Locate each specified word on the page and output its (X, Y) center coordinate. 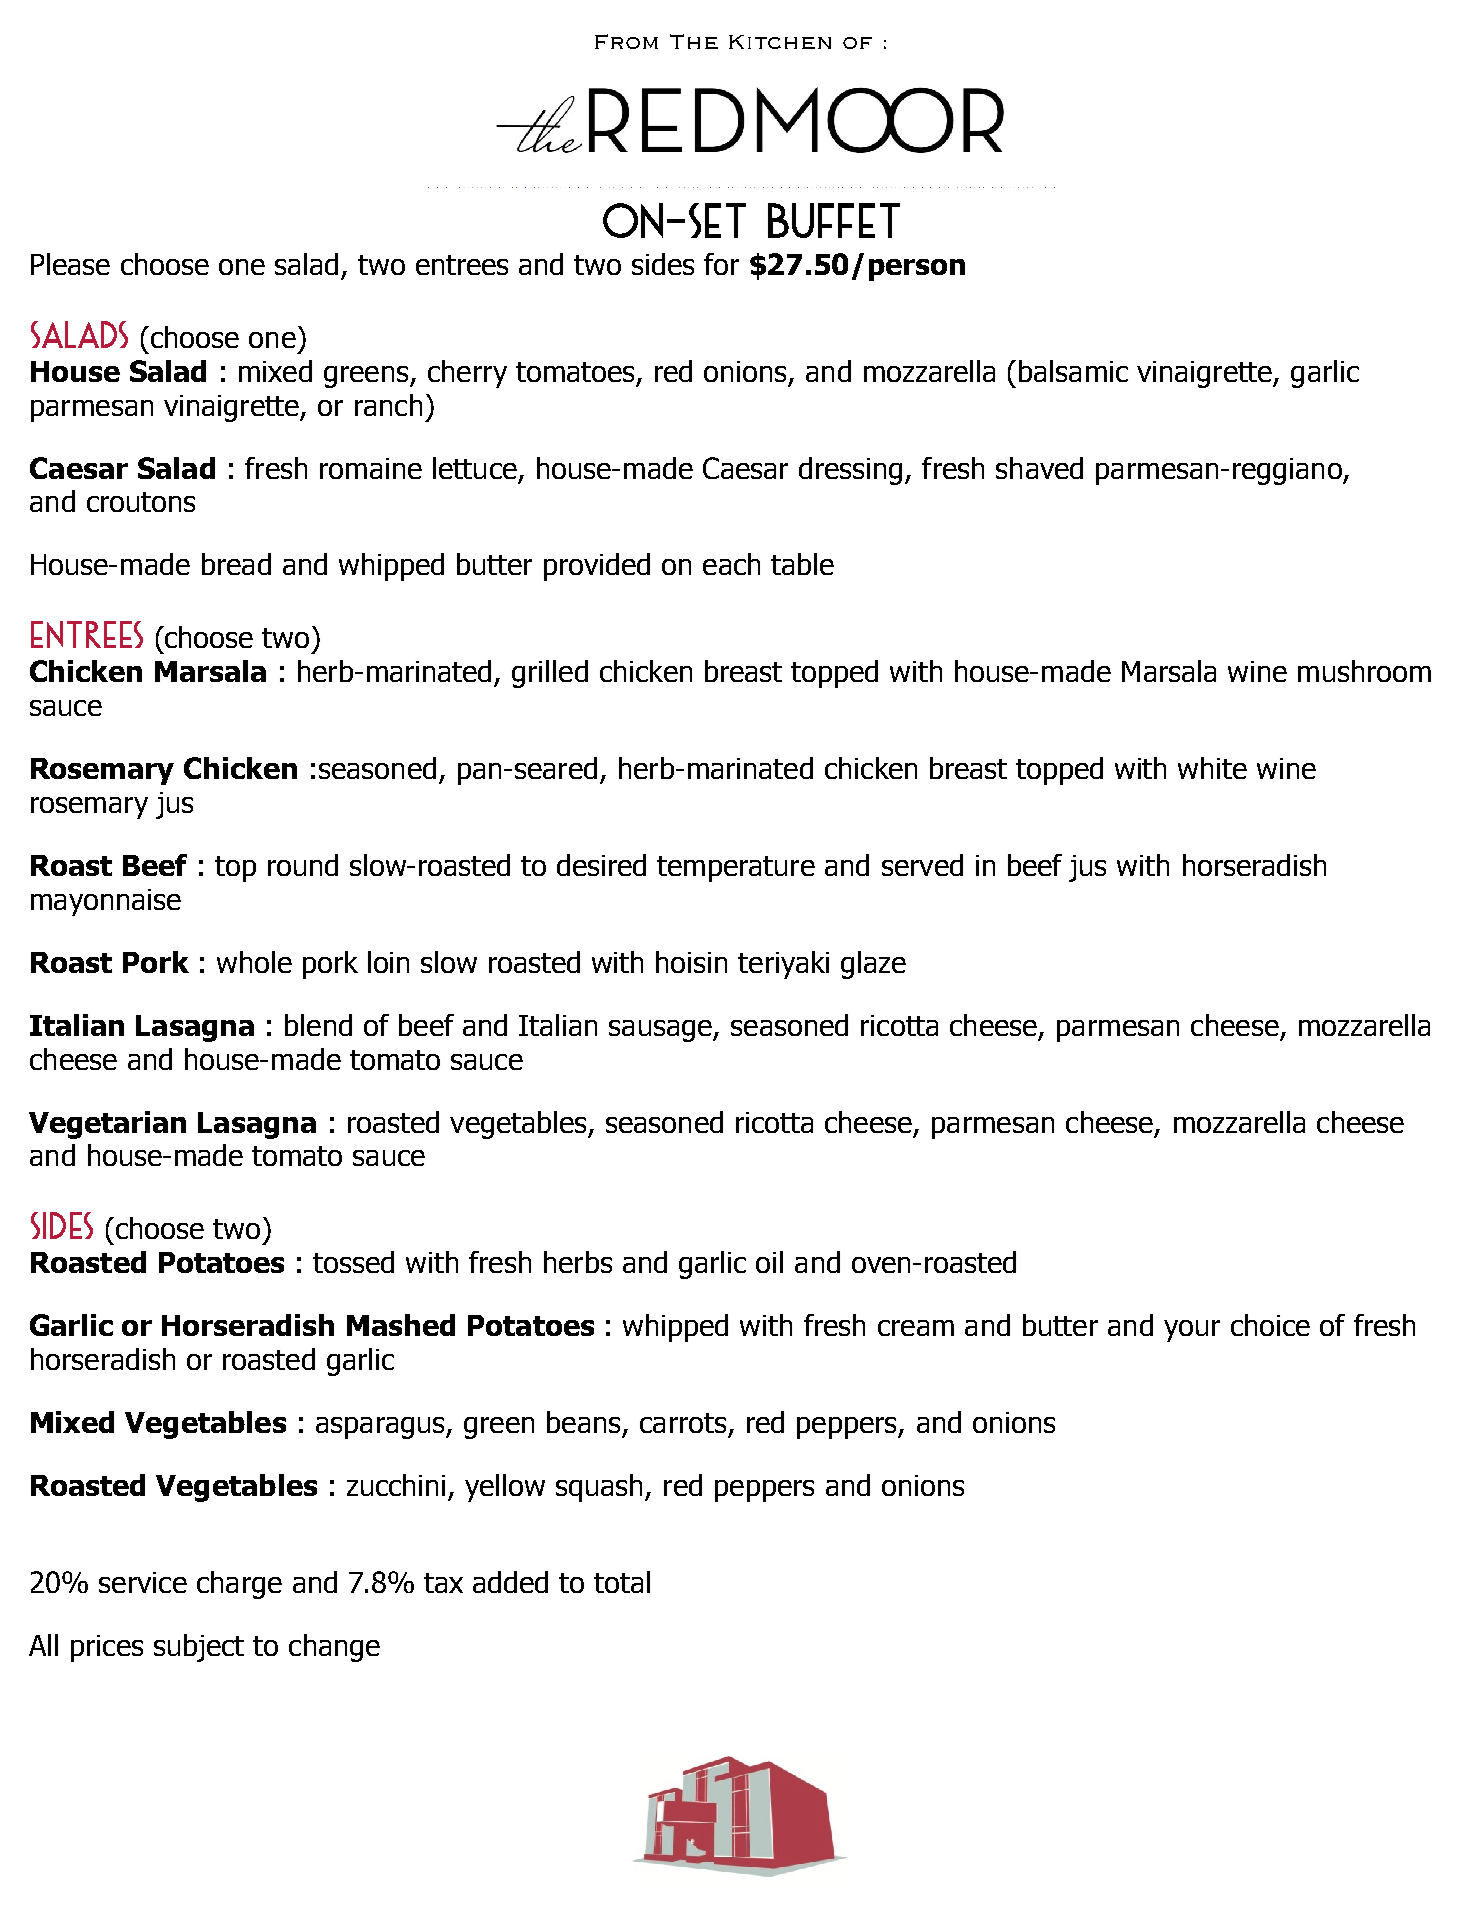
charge (239, 1585)
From (626, 41)
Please (70, 264)
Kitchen (780, 42)
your (1192, 1331)
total (622, 1582)
